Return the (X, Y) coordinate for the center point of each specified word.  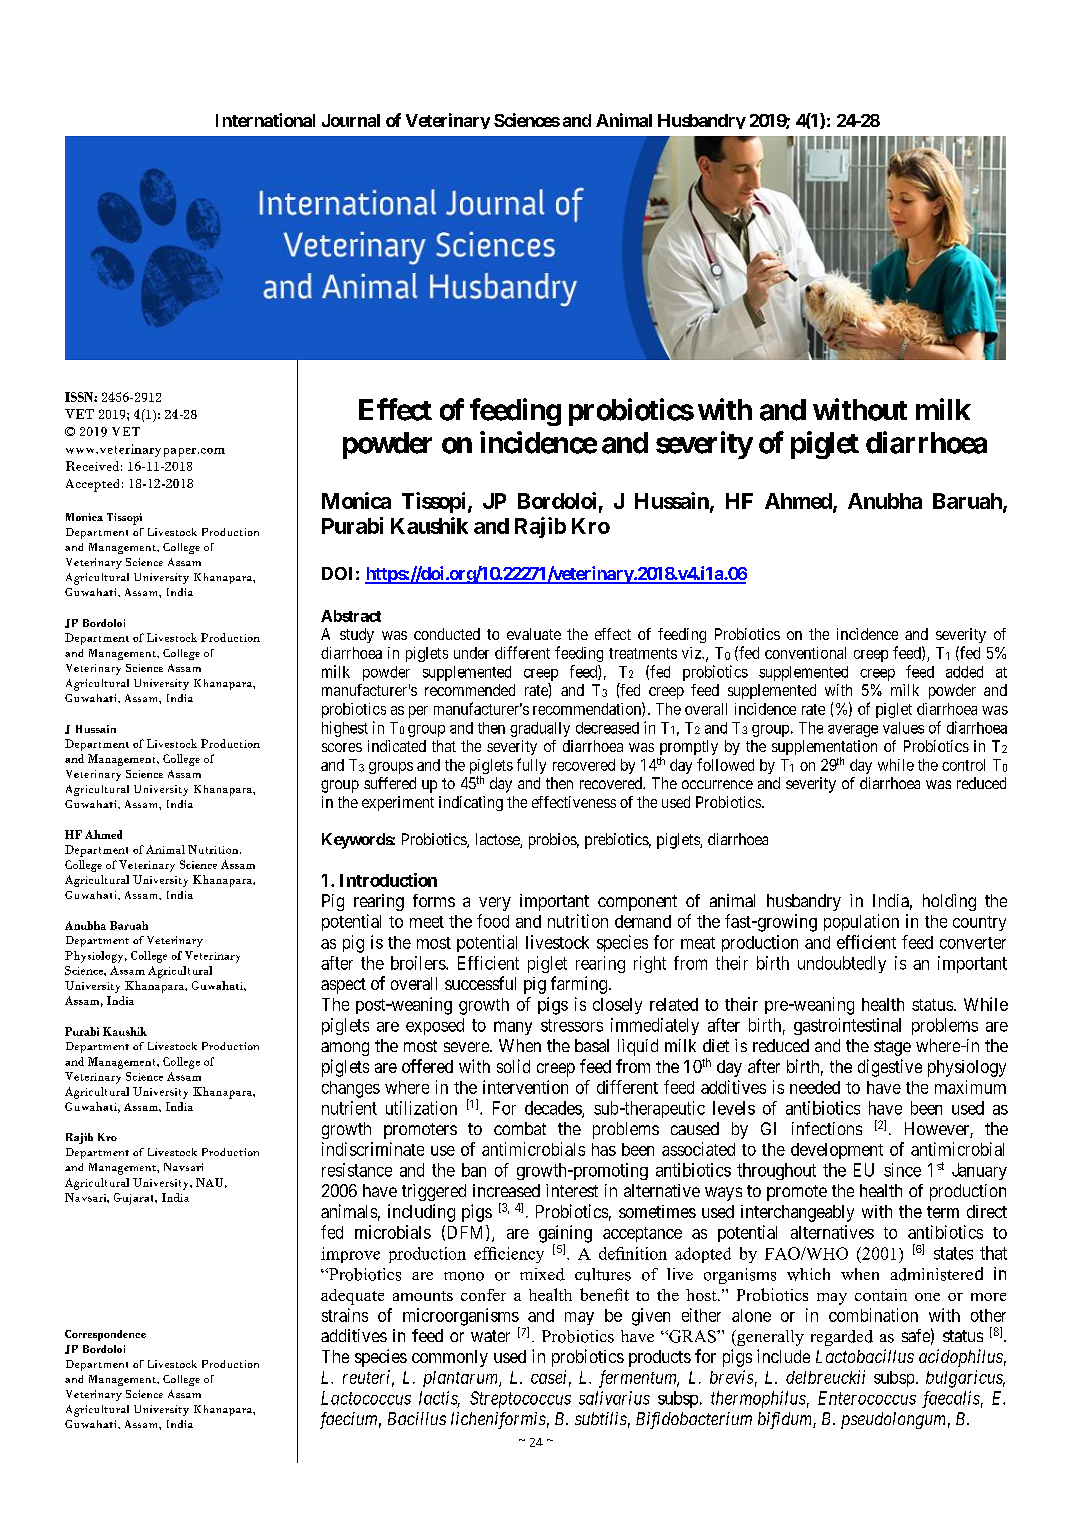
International (265, 120)
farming (579, 985)
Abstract (351, 616)
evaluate (534, 634)
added (964, 672)
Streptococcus (520, 1399)
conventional (805, 653)
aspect (343, 986)
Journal (351, 120)
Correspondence (105, 1335)
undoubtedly (842, 964)
